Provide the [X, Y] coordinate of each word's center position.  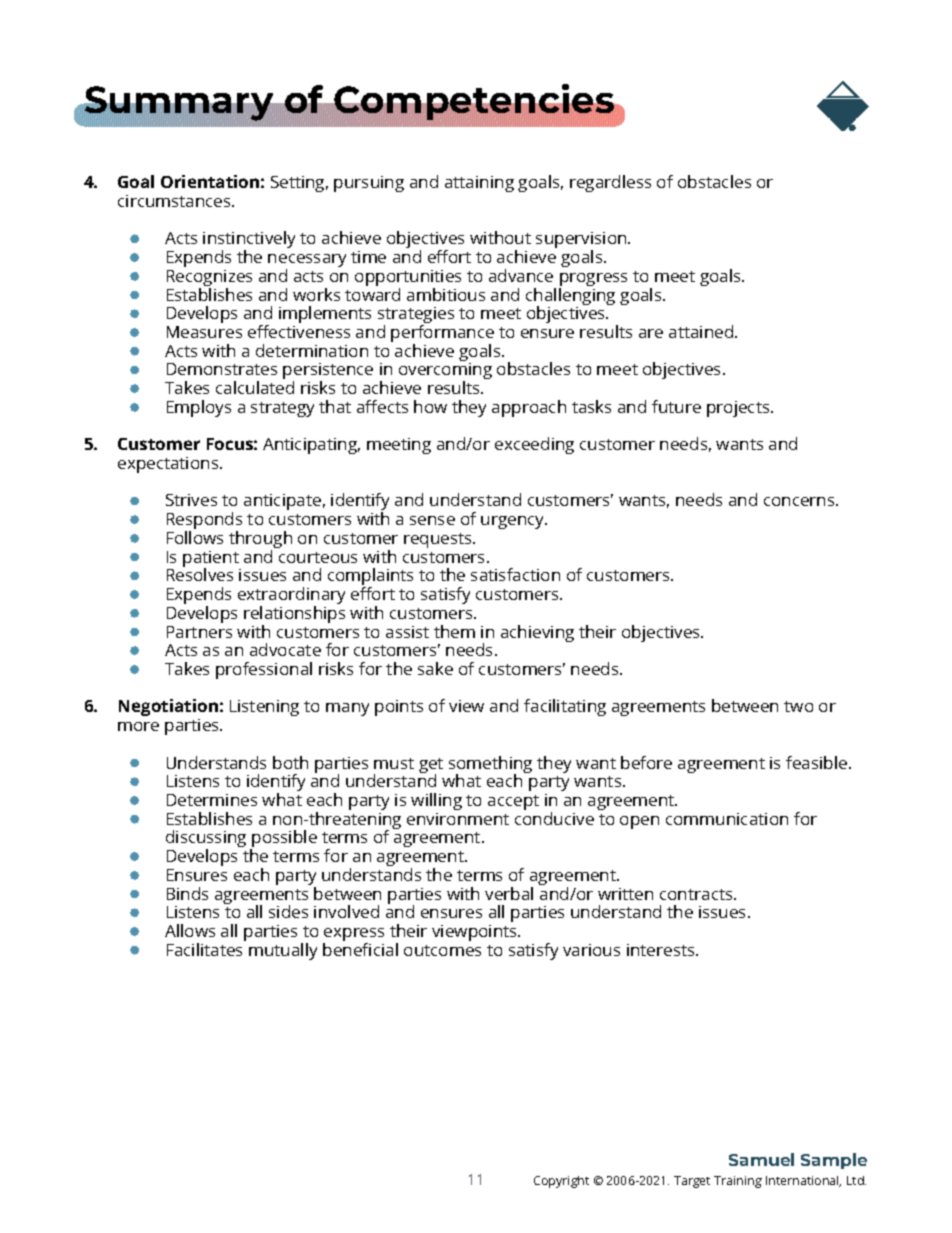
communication [727, 819]
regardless [610, 183]
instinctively [249, 241]
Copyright [561, 1182]
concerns [800, 501]
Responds [204, 522]
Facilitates [204, 949]
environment [458, 819]
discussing [206, 840]
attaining [479, 184]
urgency [514, 522]
